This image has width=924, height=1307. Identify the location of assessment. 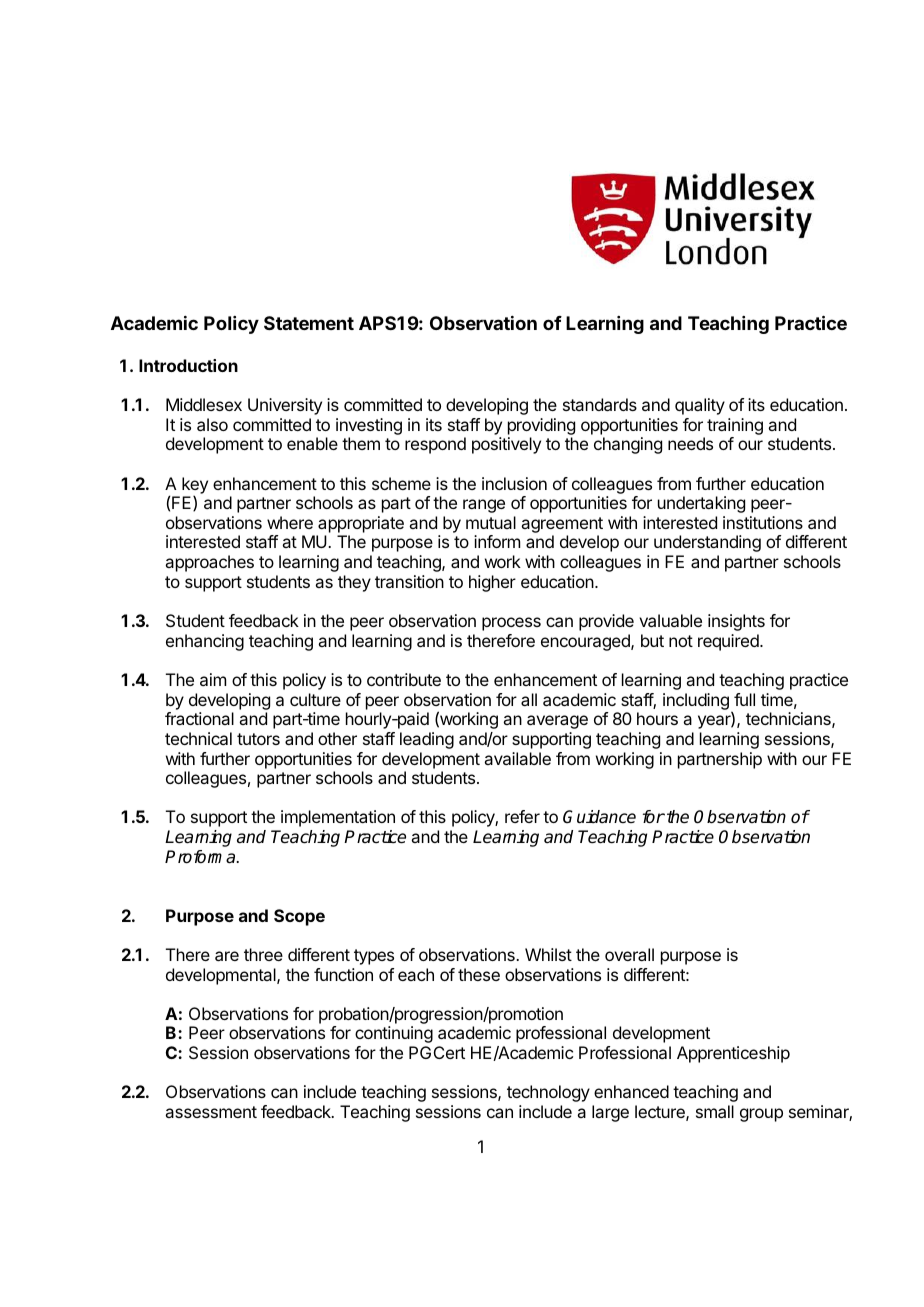
(211, 1112).
